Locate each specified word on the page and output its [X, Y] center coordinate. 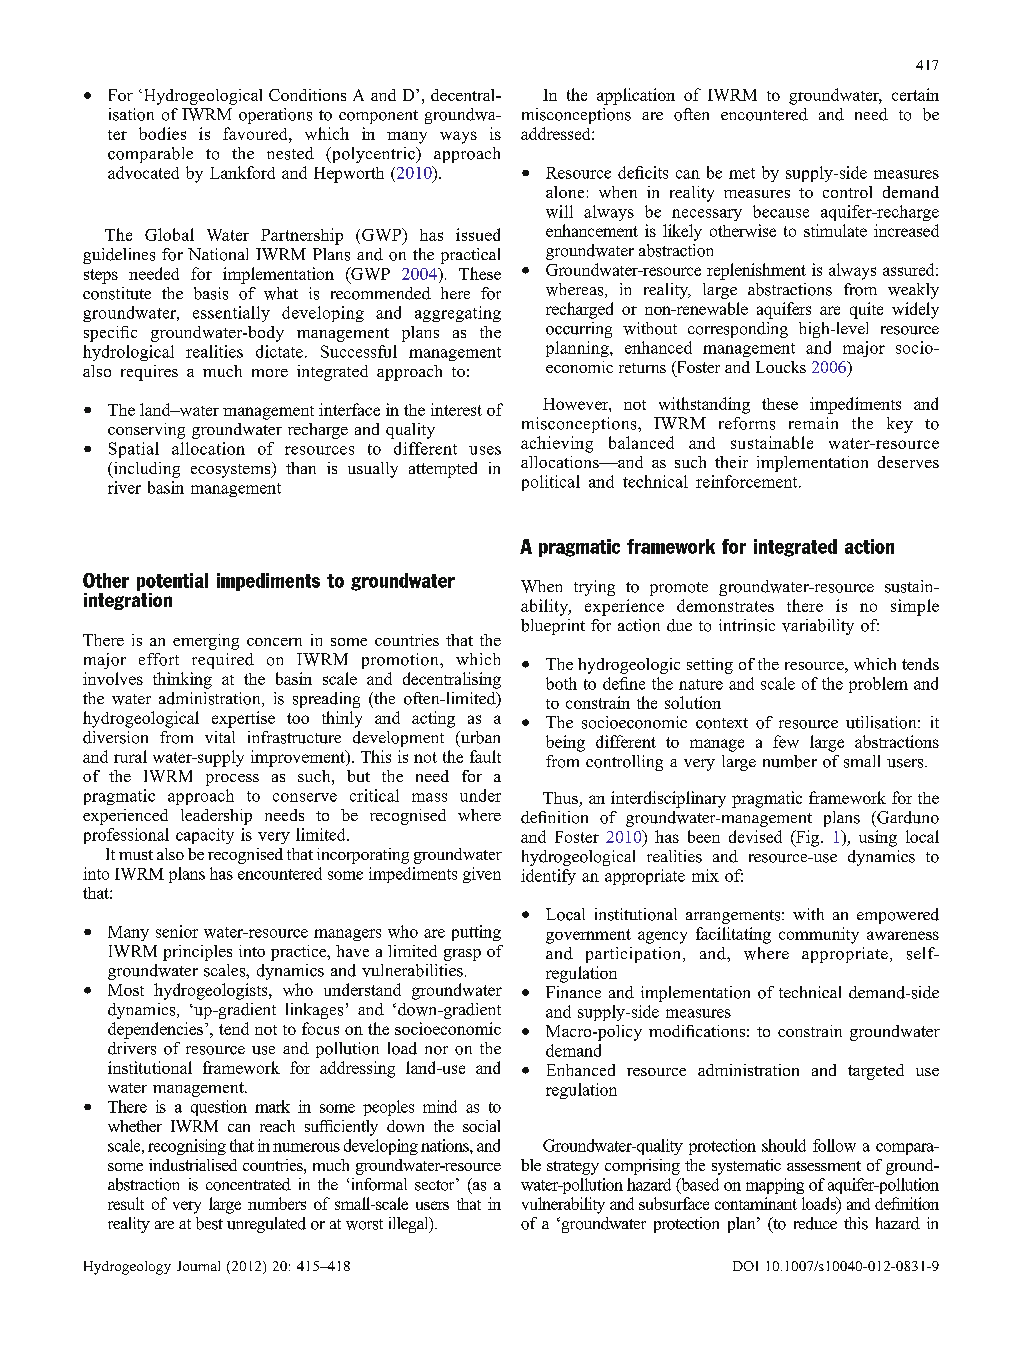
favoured [256, 133]
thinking [182, 680]
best [209, 1223]
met [742, 173]
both [561, 683]
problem [878, 685]
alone [565, 192]
